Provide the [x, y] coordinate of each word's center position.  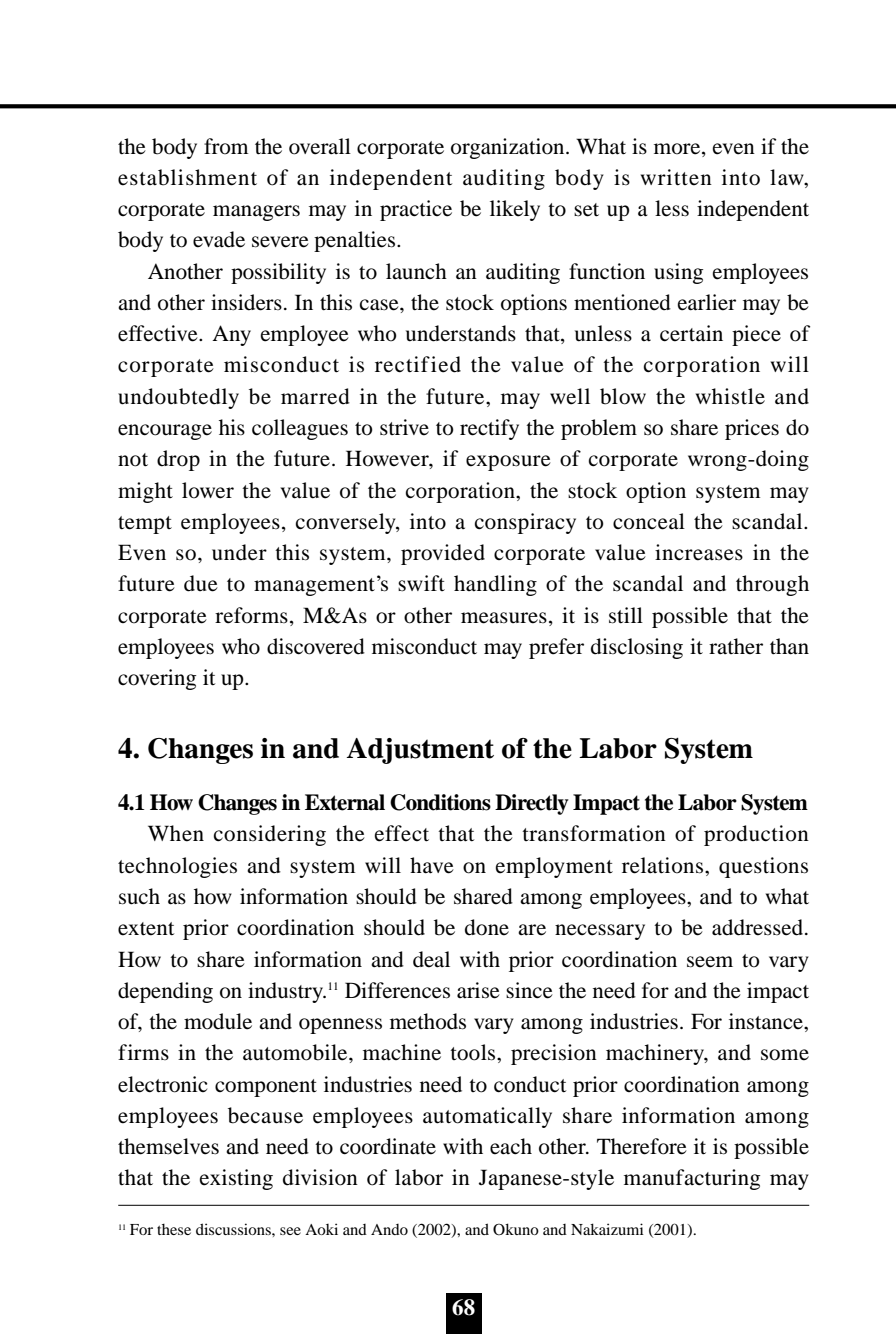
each [511, 1146]
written [676, 177]
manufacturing [692, 1179]
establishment [187, 177]
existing [236, 1179]
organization [509, 148]
